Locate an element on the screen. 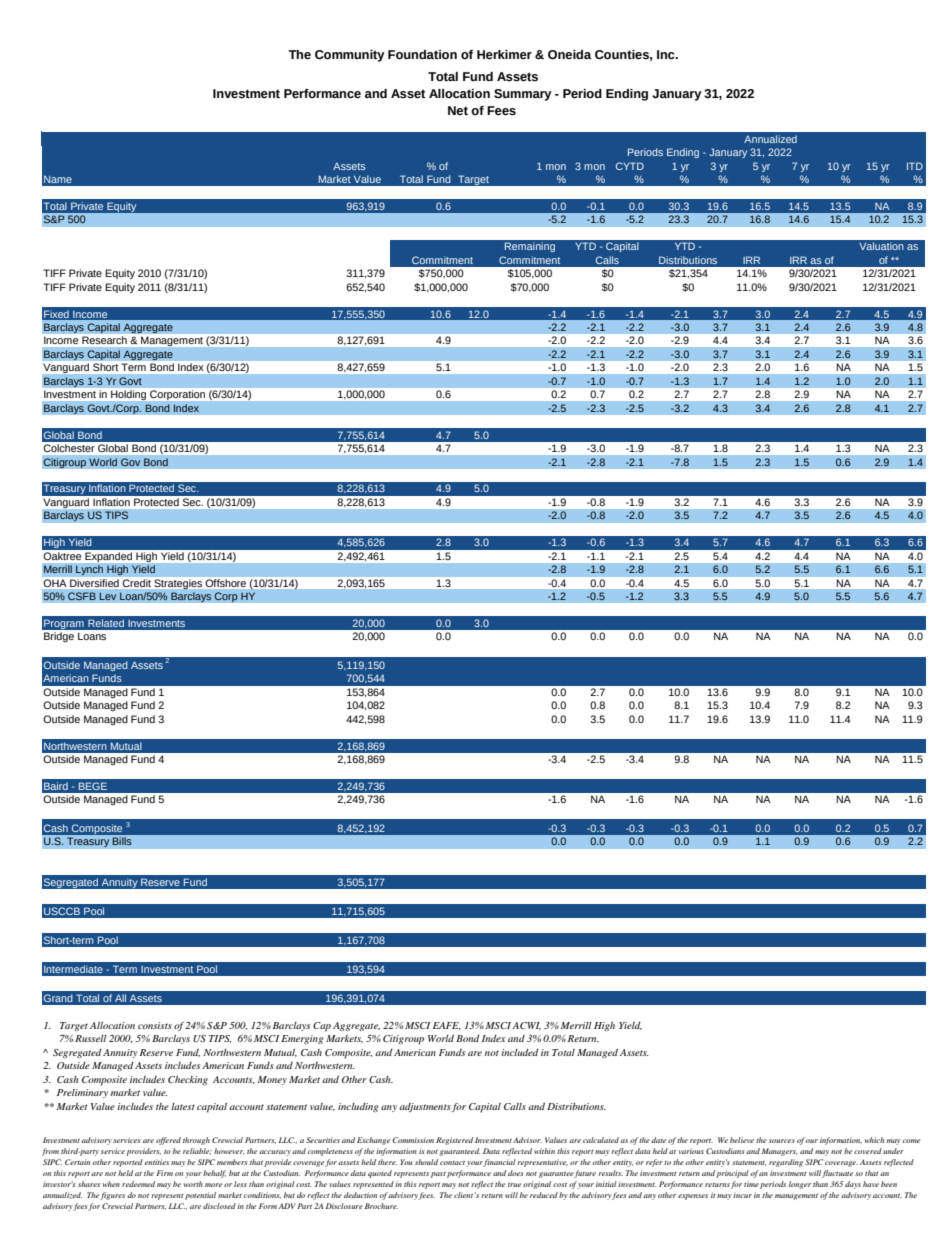  Community is located at coordinates (350, 56).
